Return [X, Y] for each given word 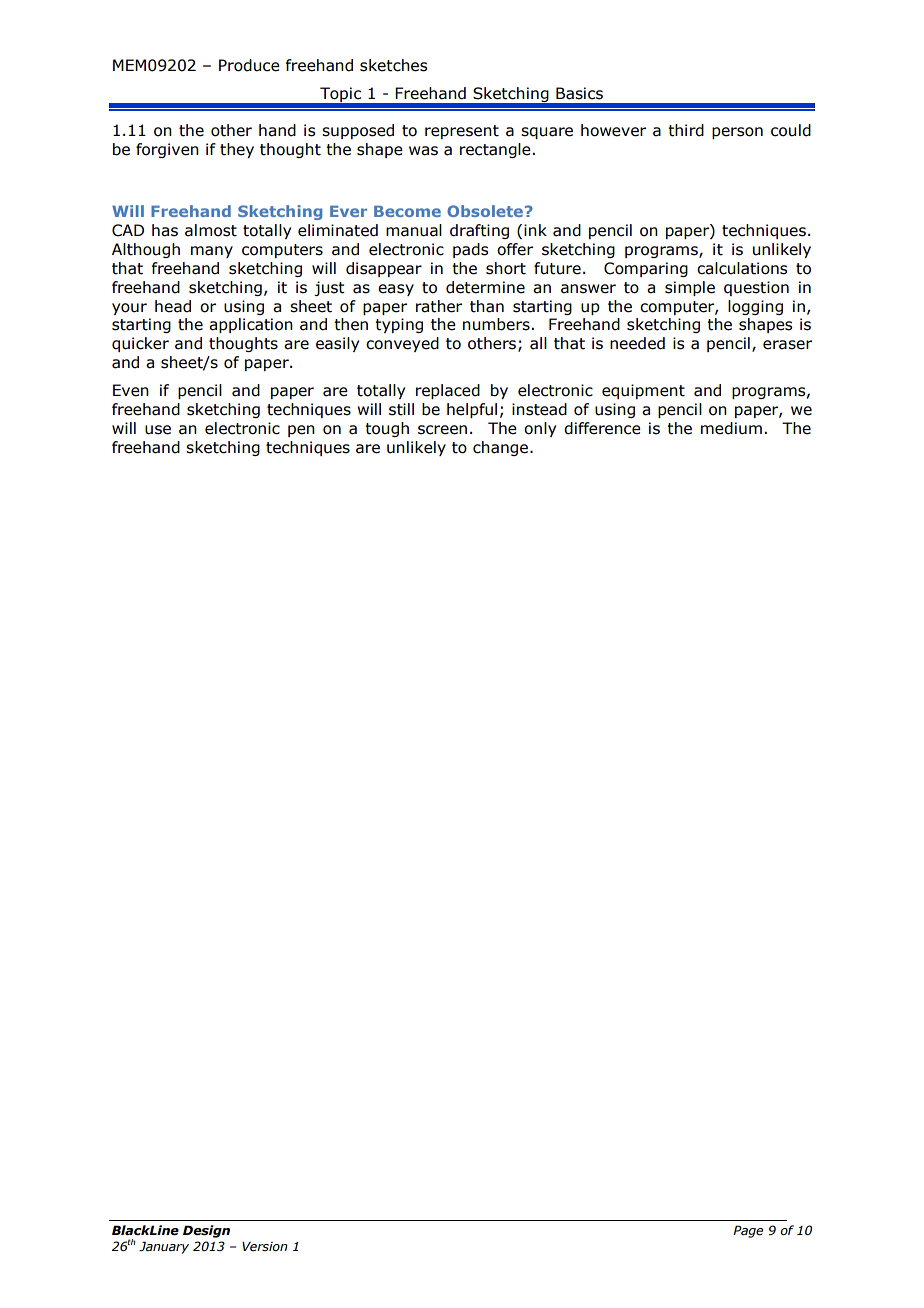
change [500, 448]
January [164, 1247]
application [251, 325]
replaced [448, 391]
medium [731, 428]
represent [462, 132]
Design [206, 1231]
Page [748, 1231]
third [686, 130]
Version [265, 1247]
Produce [249, 65]
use [158, 430]
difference [602, 428]
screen [442, 430]
